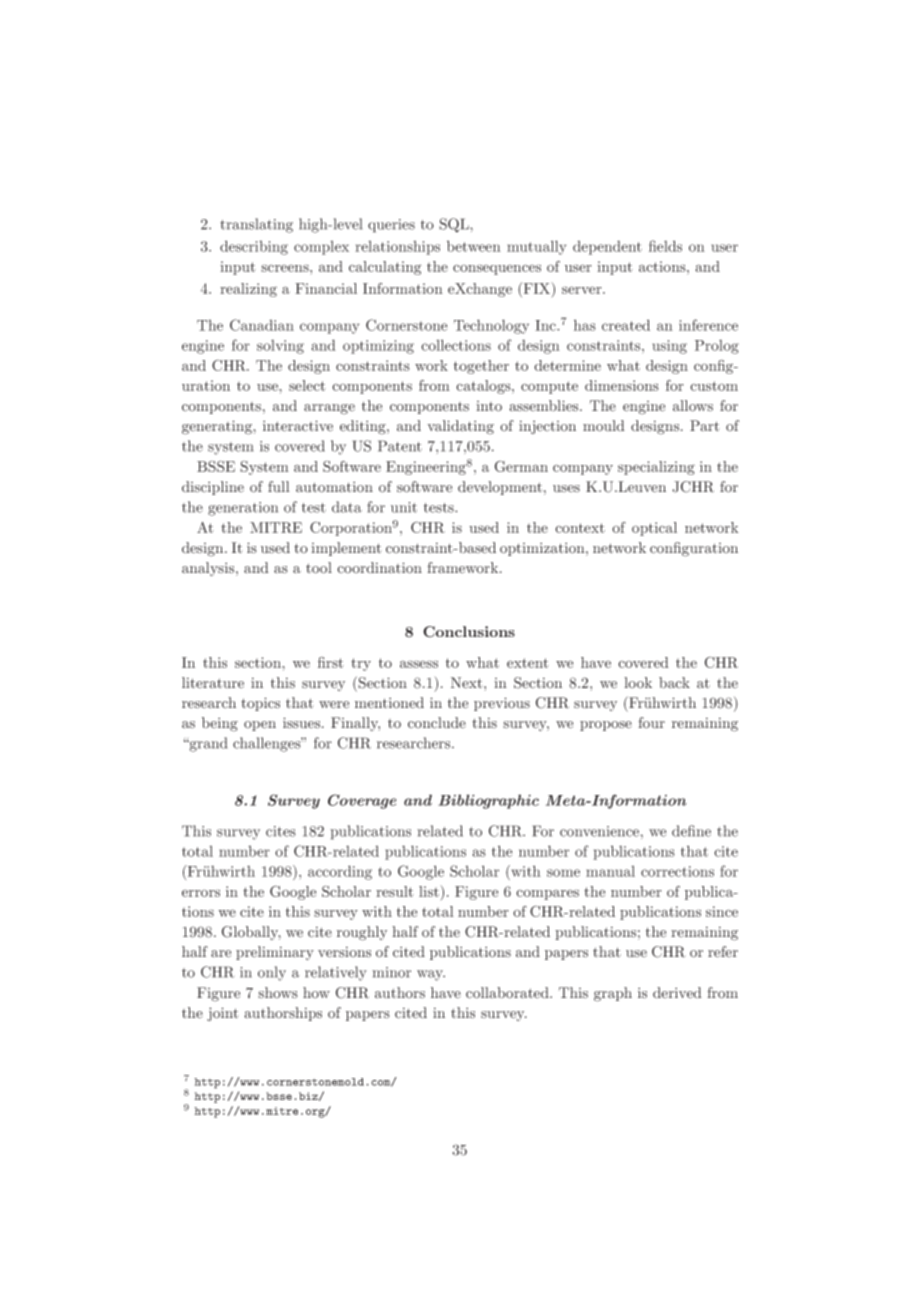 This page has width=924, height=1308. What do you see at coordinates (674, 683) in the page?
I see `back` at bounding box center [674, 683].
